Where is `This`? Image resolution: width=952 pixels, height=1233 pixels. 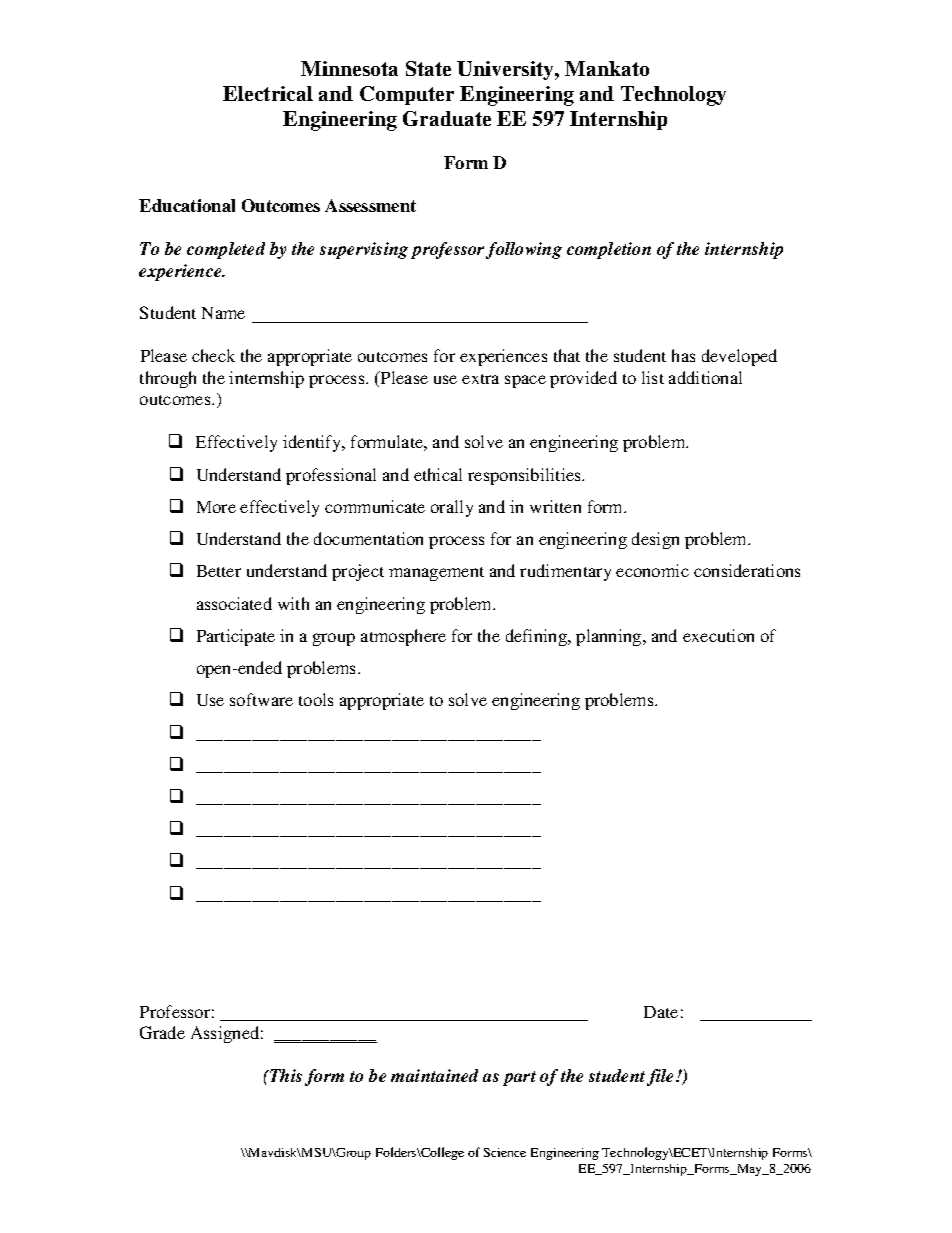
This is located at coordinates (285, 1075).
